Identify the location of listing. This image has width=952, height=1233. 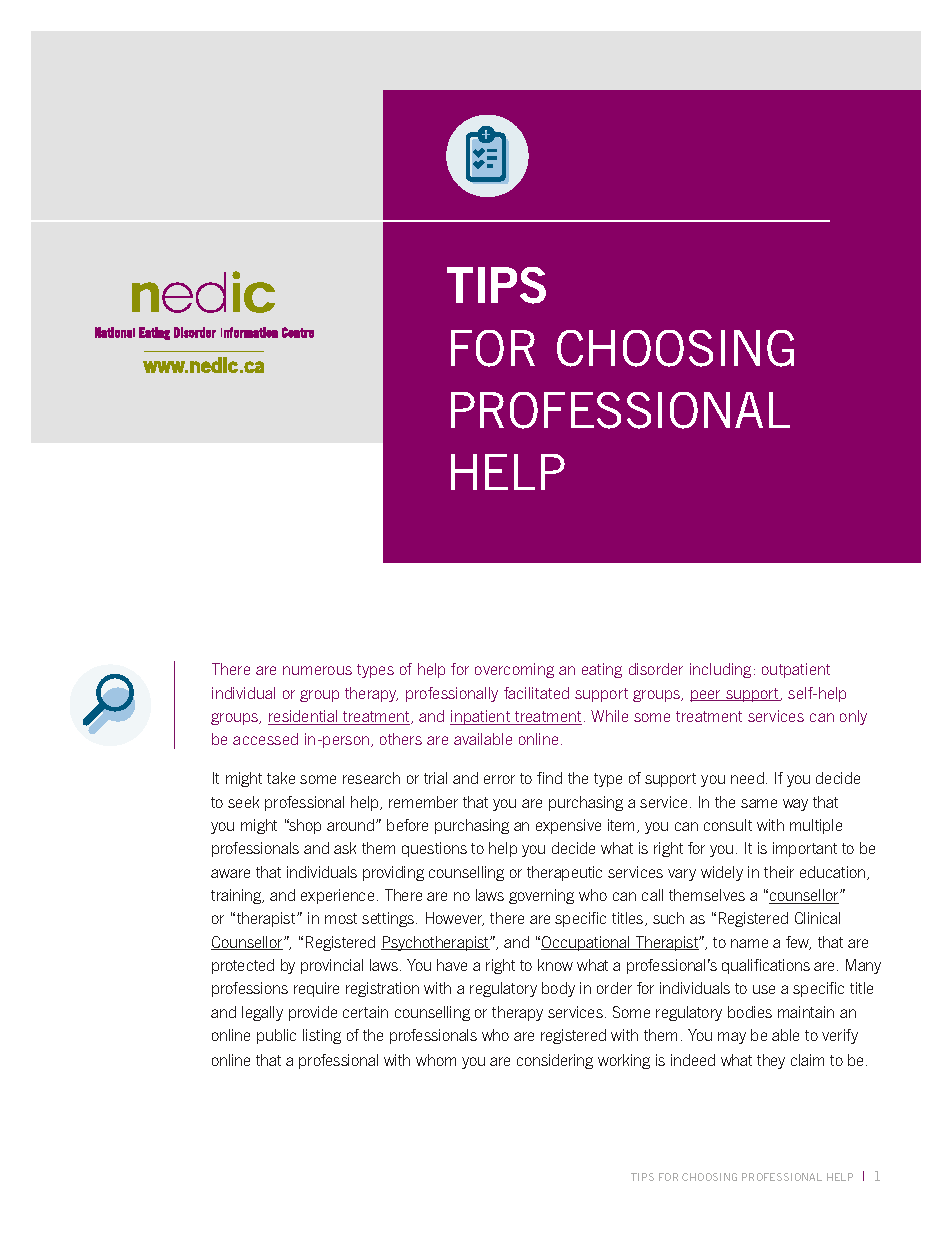
(322, 1036).
